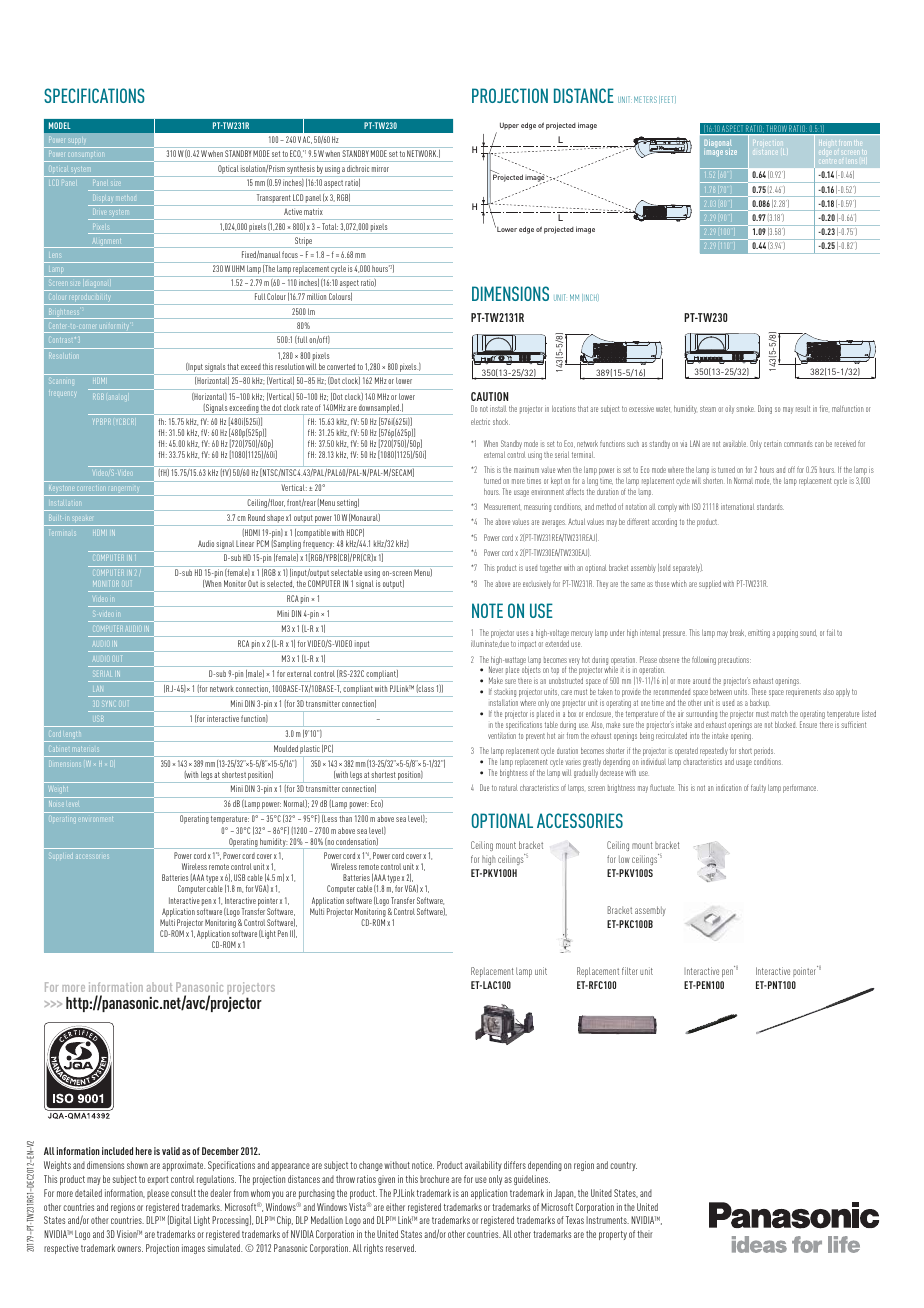  I want to click on METERS, so click(645, 99).
